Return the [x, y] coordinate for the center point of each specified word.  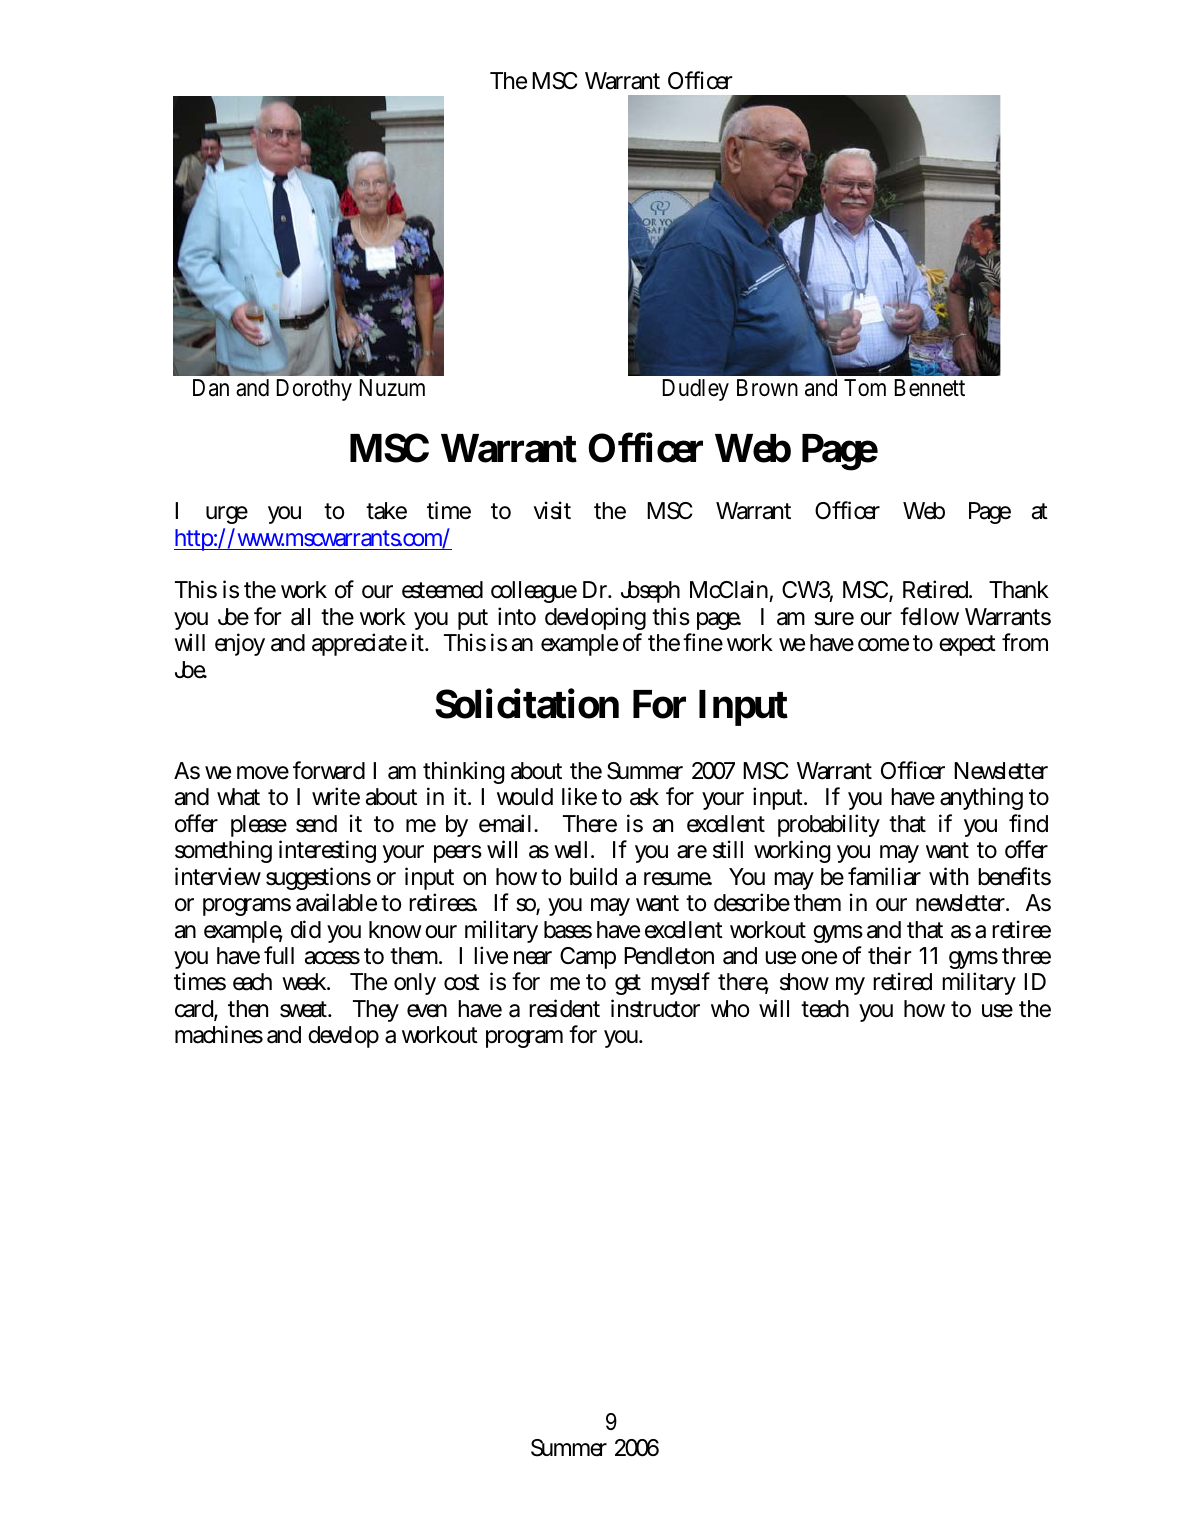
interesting [327, 851]
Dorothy [314, 390]
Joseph [650, 592]
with [948, 876]
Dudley [696, 390]
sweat [305, 1009]
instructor [655, 1008]
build [593, 876]
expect [967, 645]
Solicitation [527, 703]
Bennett [930, 388]
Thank [1019, 590]
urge [227, 515]
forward [329, 770]
